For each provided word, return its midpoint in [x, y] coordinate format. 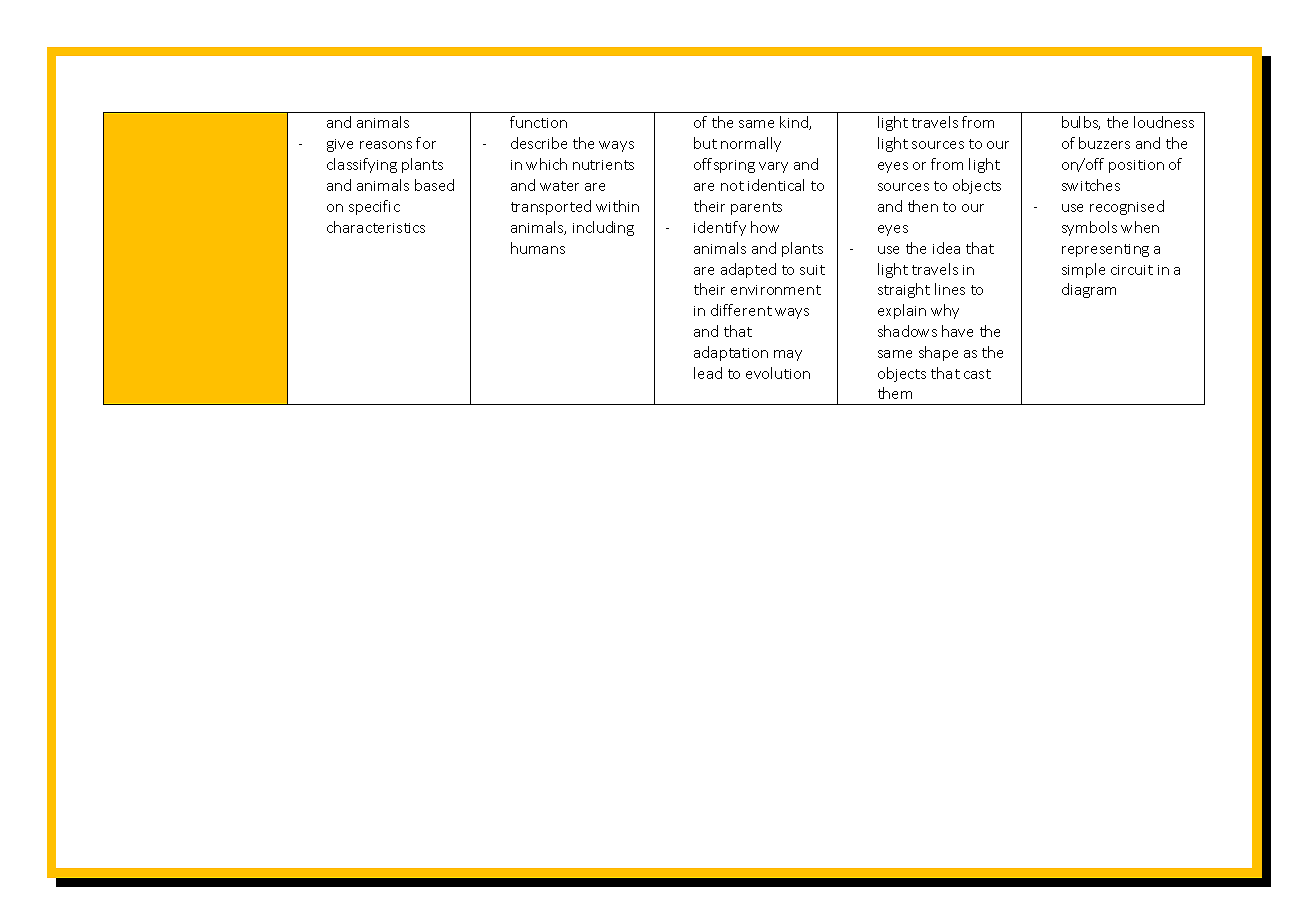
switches [1091, 185]
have [957, 331]
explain [902, 311]
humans [538, 248]
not [732, 186]
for [426, 143]
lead [708, 373]
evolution [778, 373]
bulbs [1081, 123]
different [741, 310]
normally [751, 144]
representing [1105, 250]
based [434, 185]
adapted [748, 270]
